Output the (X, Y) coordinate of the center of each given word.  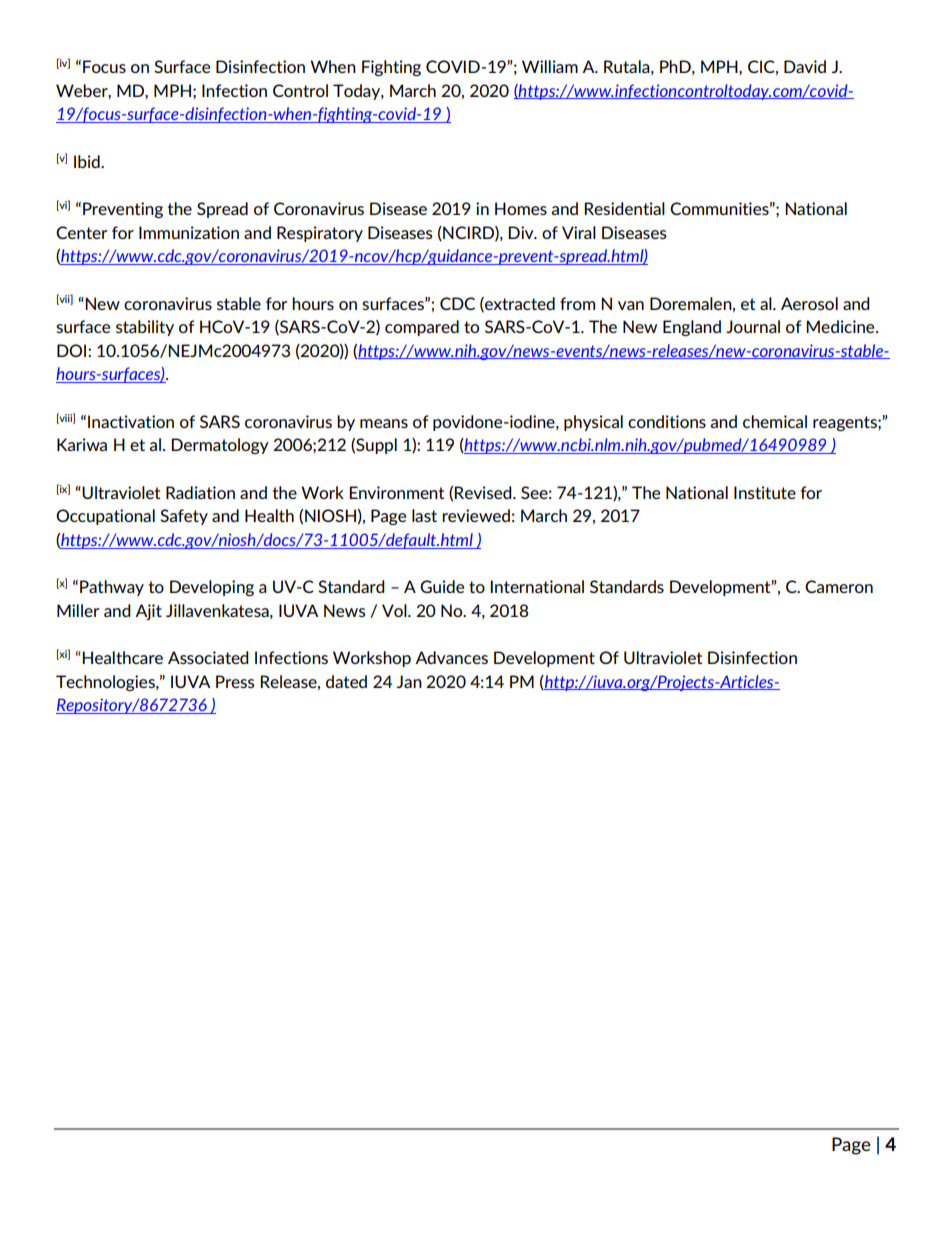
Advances (451, 657)
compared (422, 328)
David (805, 66)
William (550, 66)
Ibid (88, 161)
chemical (775, 421)
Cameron (839, 586)
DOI (73, 350)
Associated (208, 657)
